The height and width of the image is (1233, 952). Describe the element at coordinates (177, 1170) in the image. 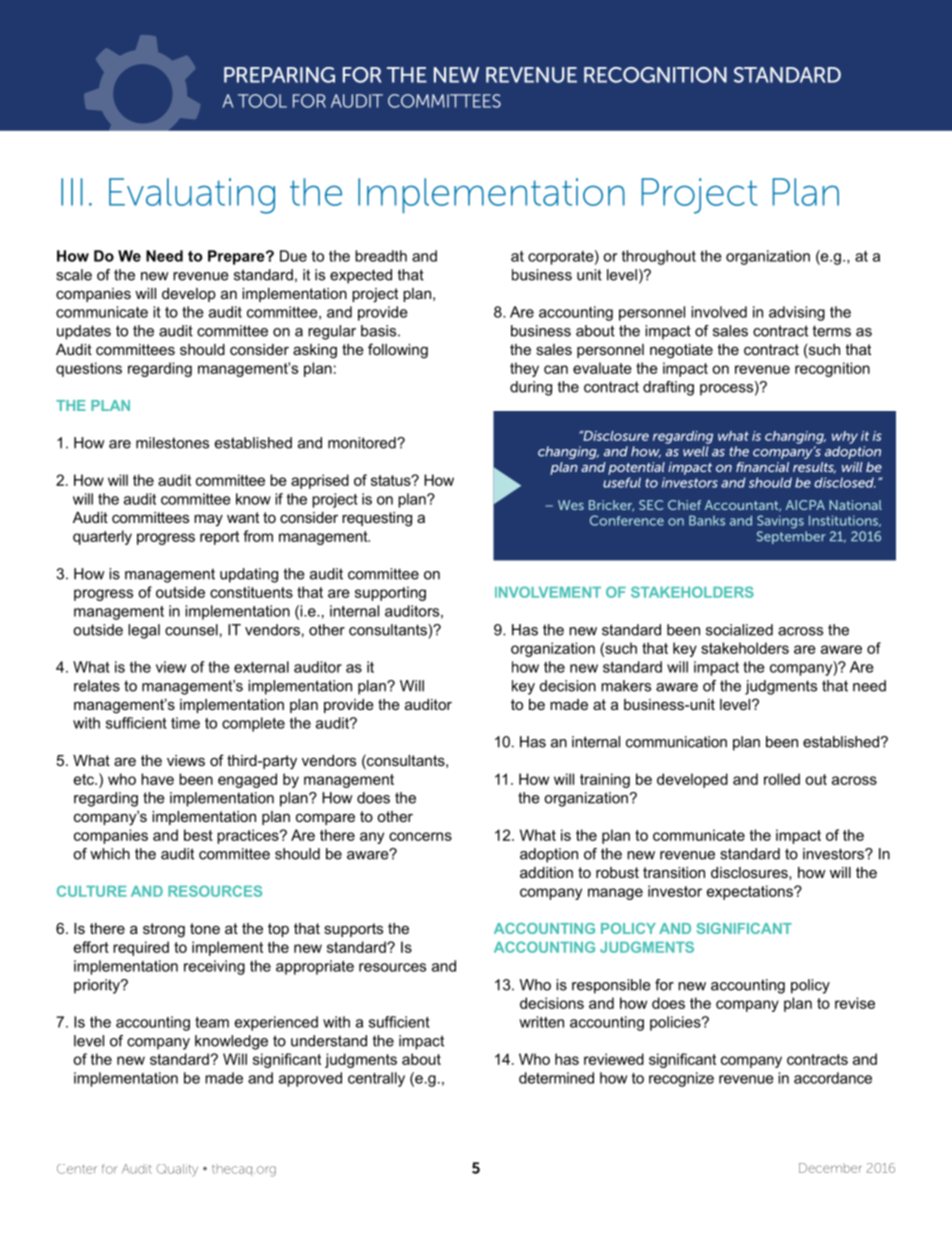

I see `Quality` at that location.
